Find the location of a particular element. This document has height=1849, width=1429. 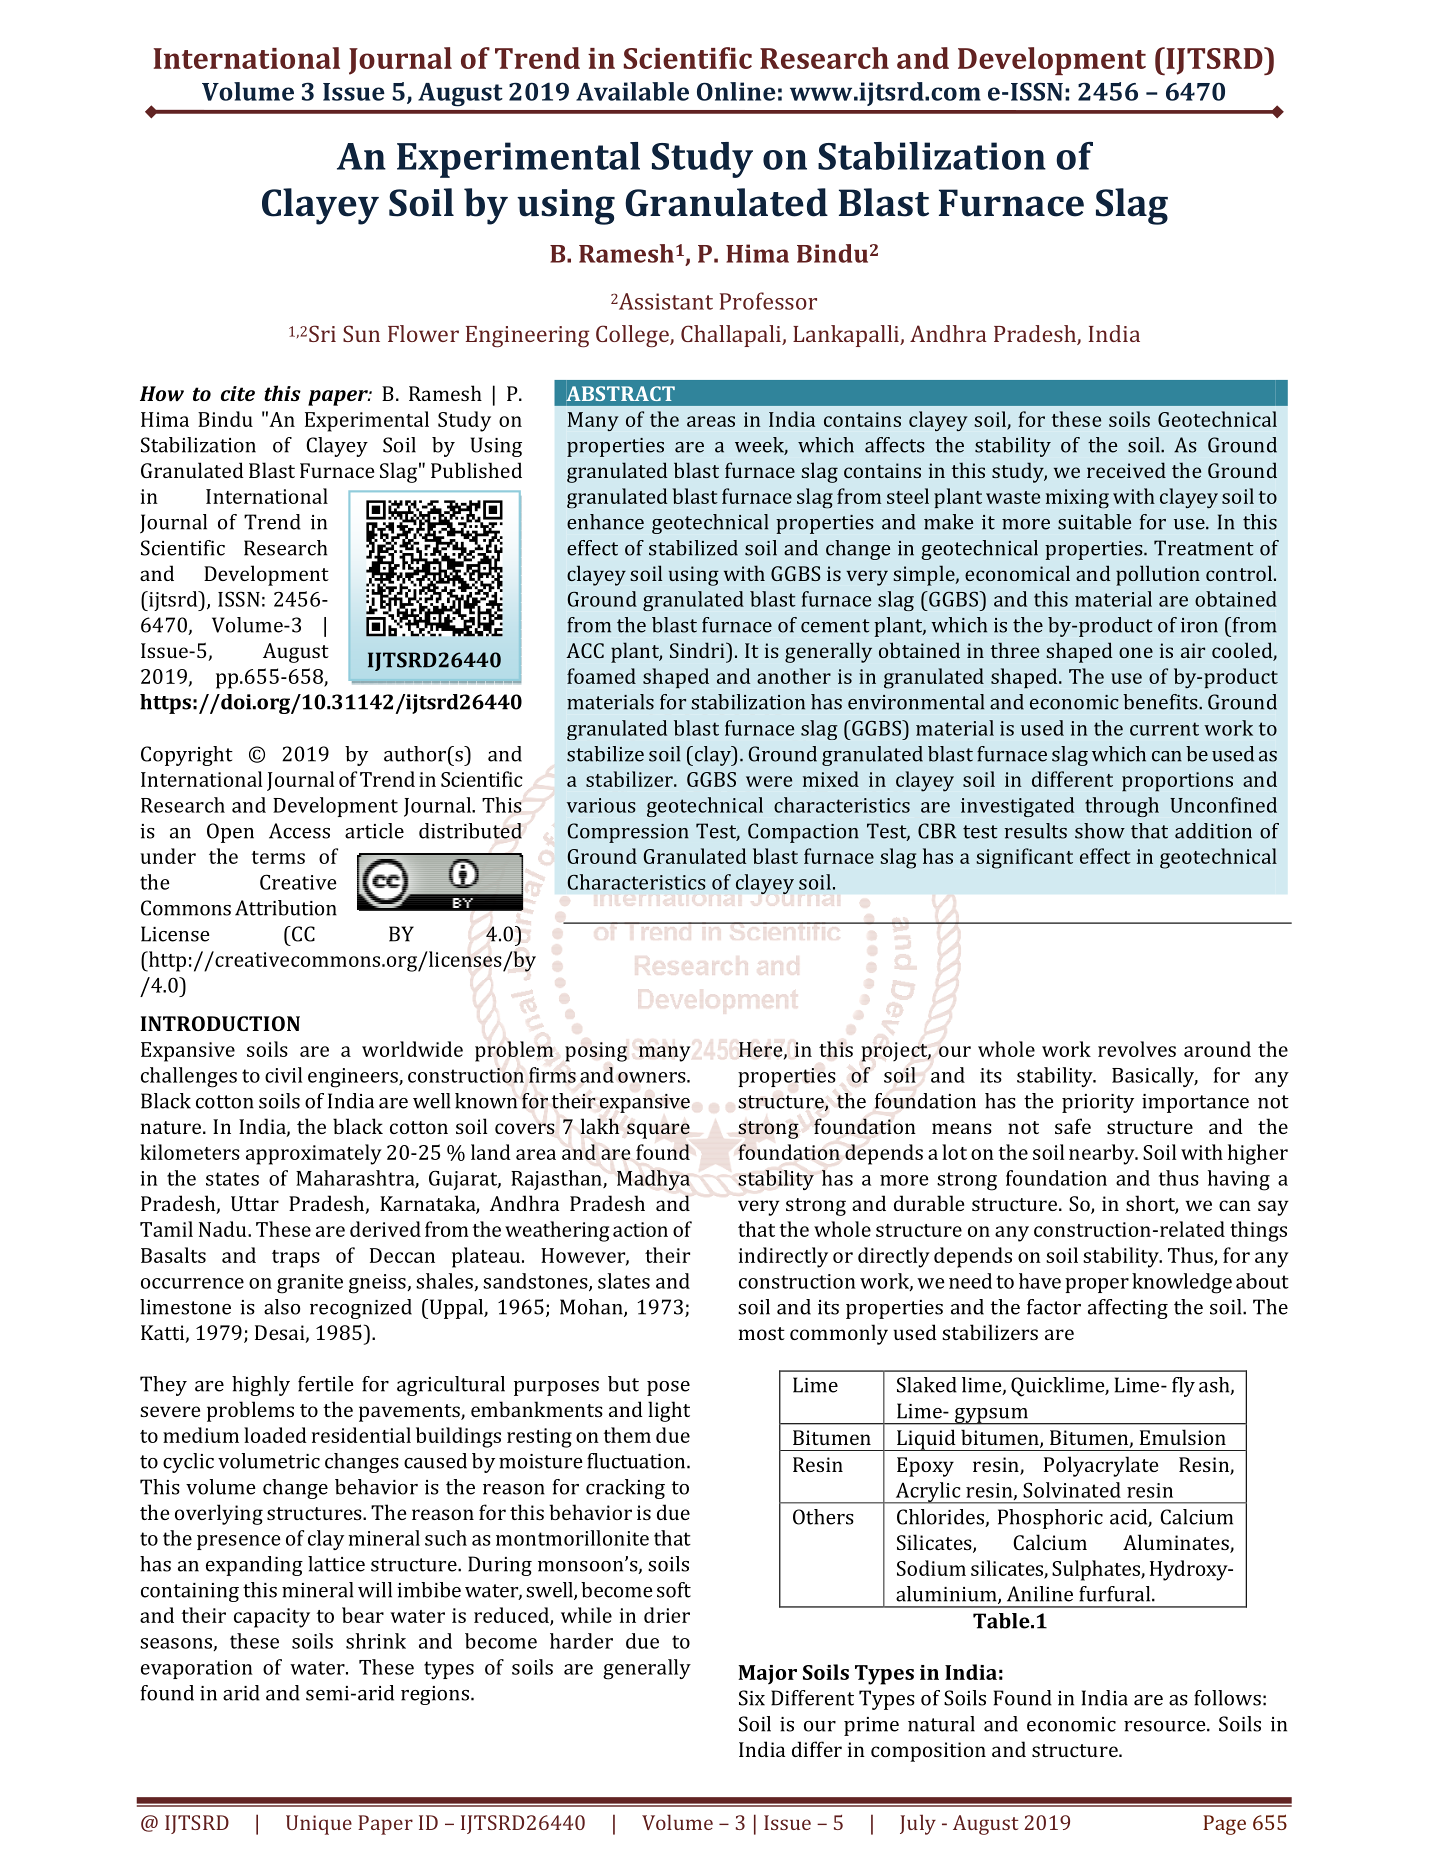

Copyright is located at coordinates (187, 756).
